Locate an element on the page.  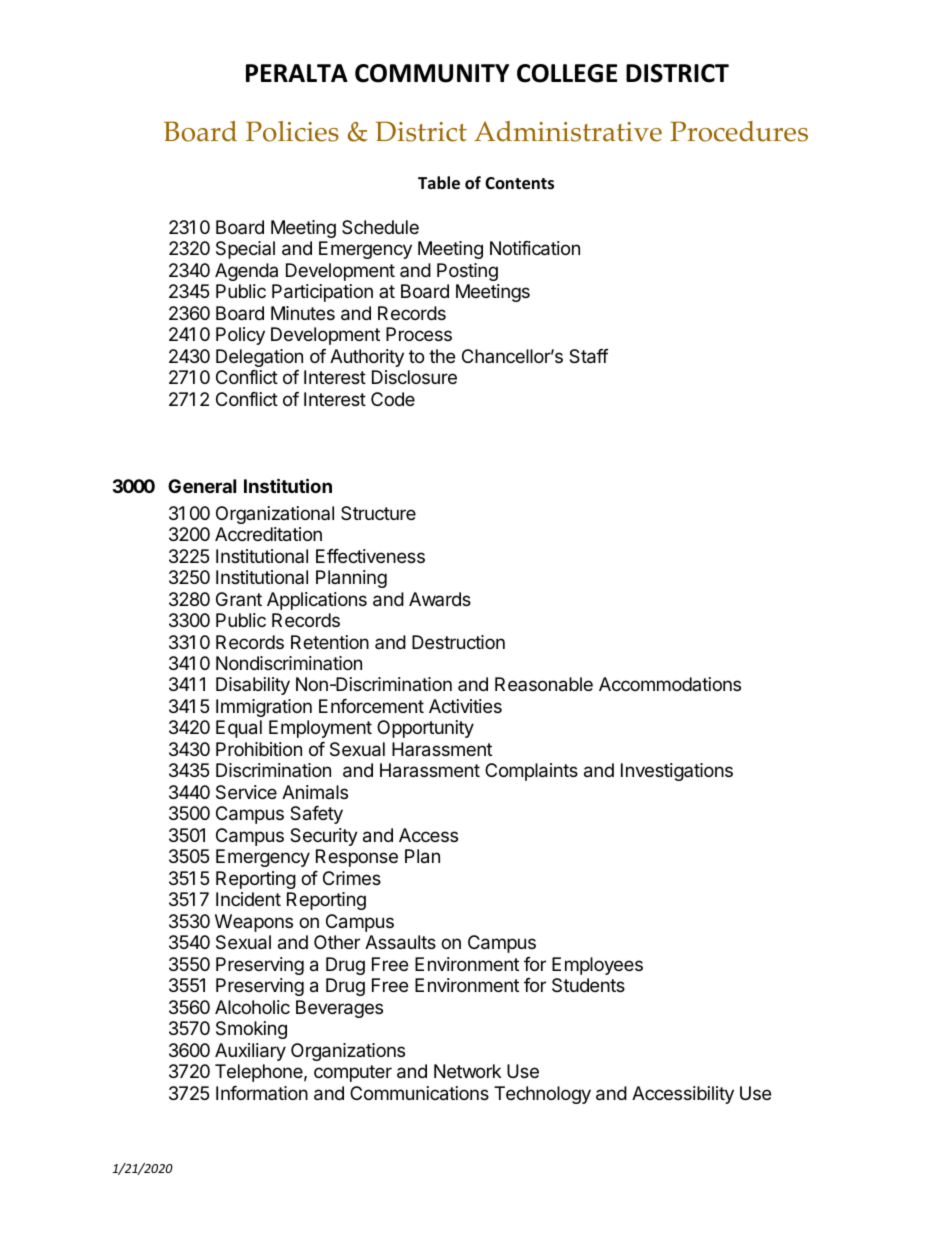
Policies is located at coordinates (292, 131).
